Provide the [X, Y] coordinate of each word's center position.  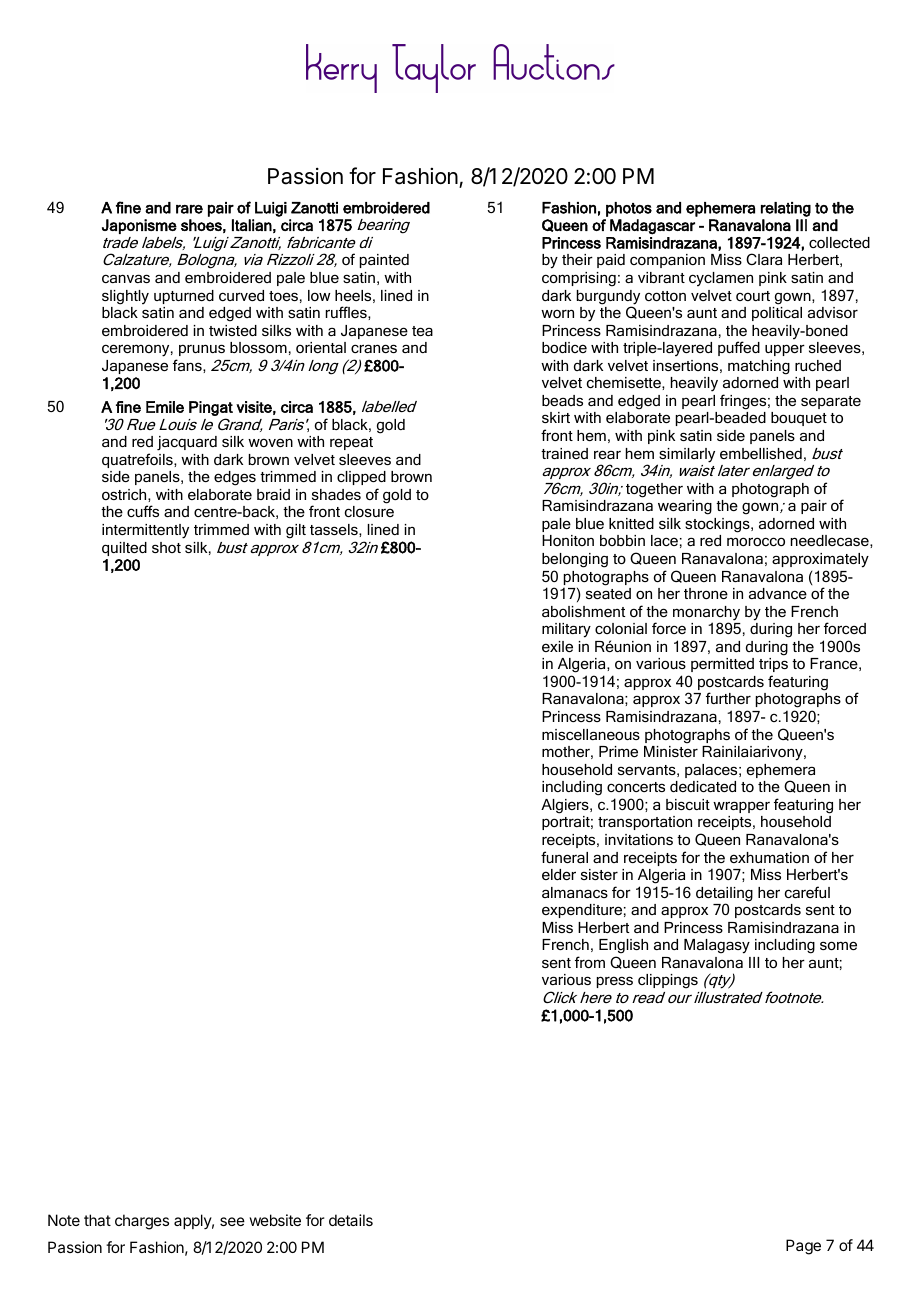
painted [384, 261]
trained [564, 453]
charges [142, 1222]
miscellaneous [591, 734]
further [728, 698]
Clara [764, 259]
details [351, 1220]
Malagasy [717, 946]
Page [803, 1247]
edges [235, 478]
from [590, 962]
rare [189, 209]
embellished [761, 453]
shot [166, 547]
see [232, 1221]
